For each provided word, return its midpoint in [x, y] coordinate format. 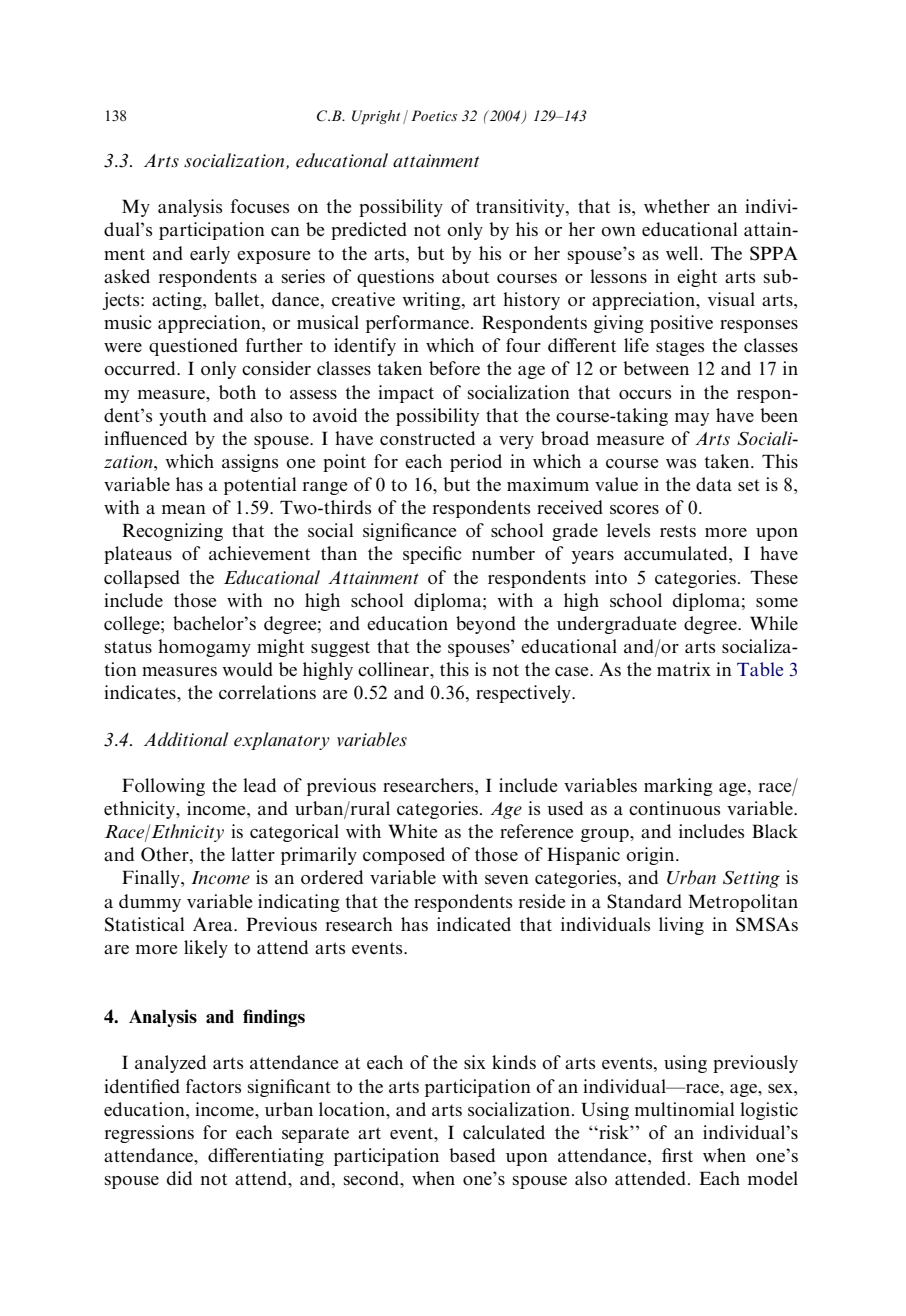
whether [677, 206]
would [247, 669]
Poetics [434, 115]
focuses [260, 206]
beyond [486, 625]
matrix [684, 669]
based [472, 1155]
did [179, 1178]
